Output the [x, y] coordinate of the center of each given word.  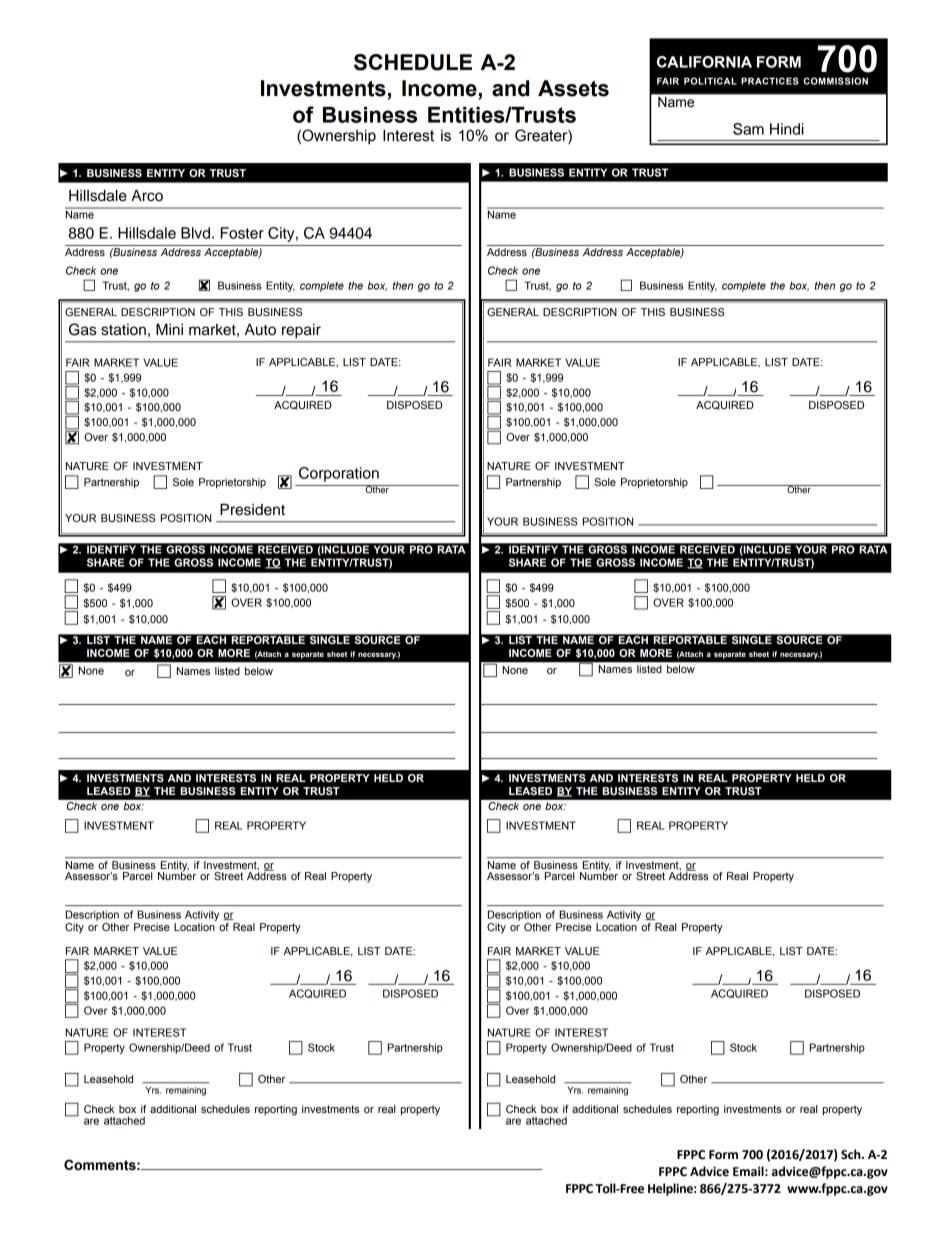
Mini [169, 329]
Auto [260, 329]
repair [301, 331]
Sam [748, 129]
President [252, 509]
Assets [573, 88]
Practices [770, 81]
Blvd [195, 233]
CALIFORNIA [704, 62]
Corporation [339, 474]
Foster [242, 233]
